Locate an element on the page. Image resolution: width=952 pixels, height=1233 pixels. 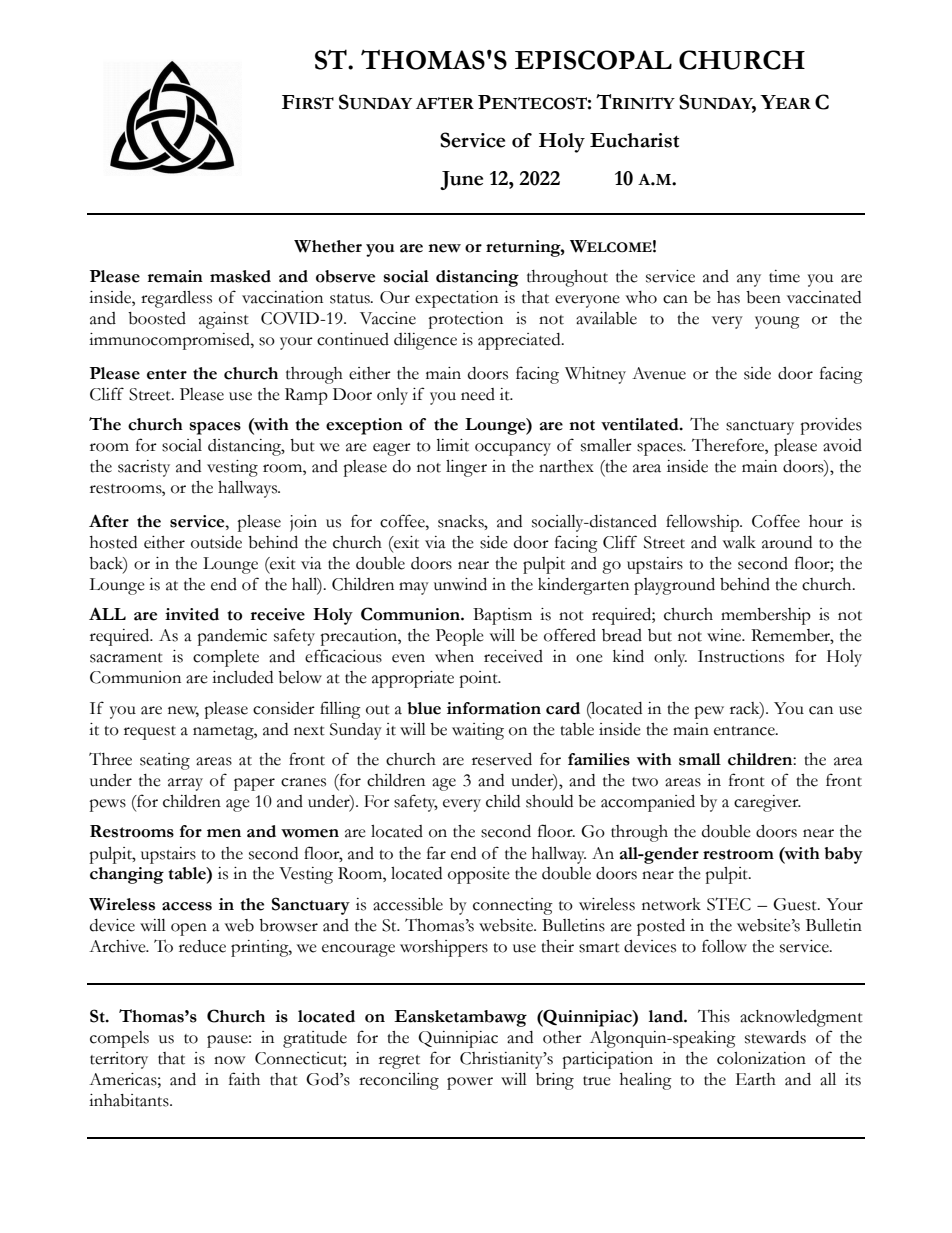
invited is located at coordinates (192, 614).
